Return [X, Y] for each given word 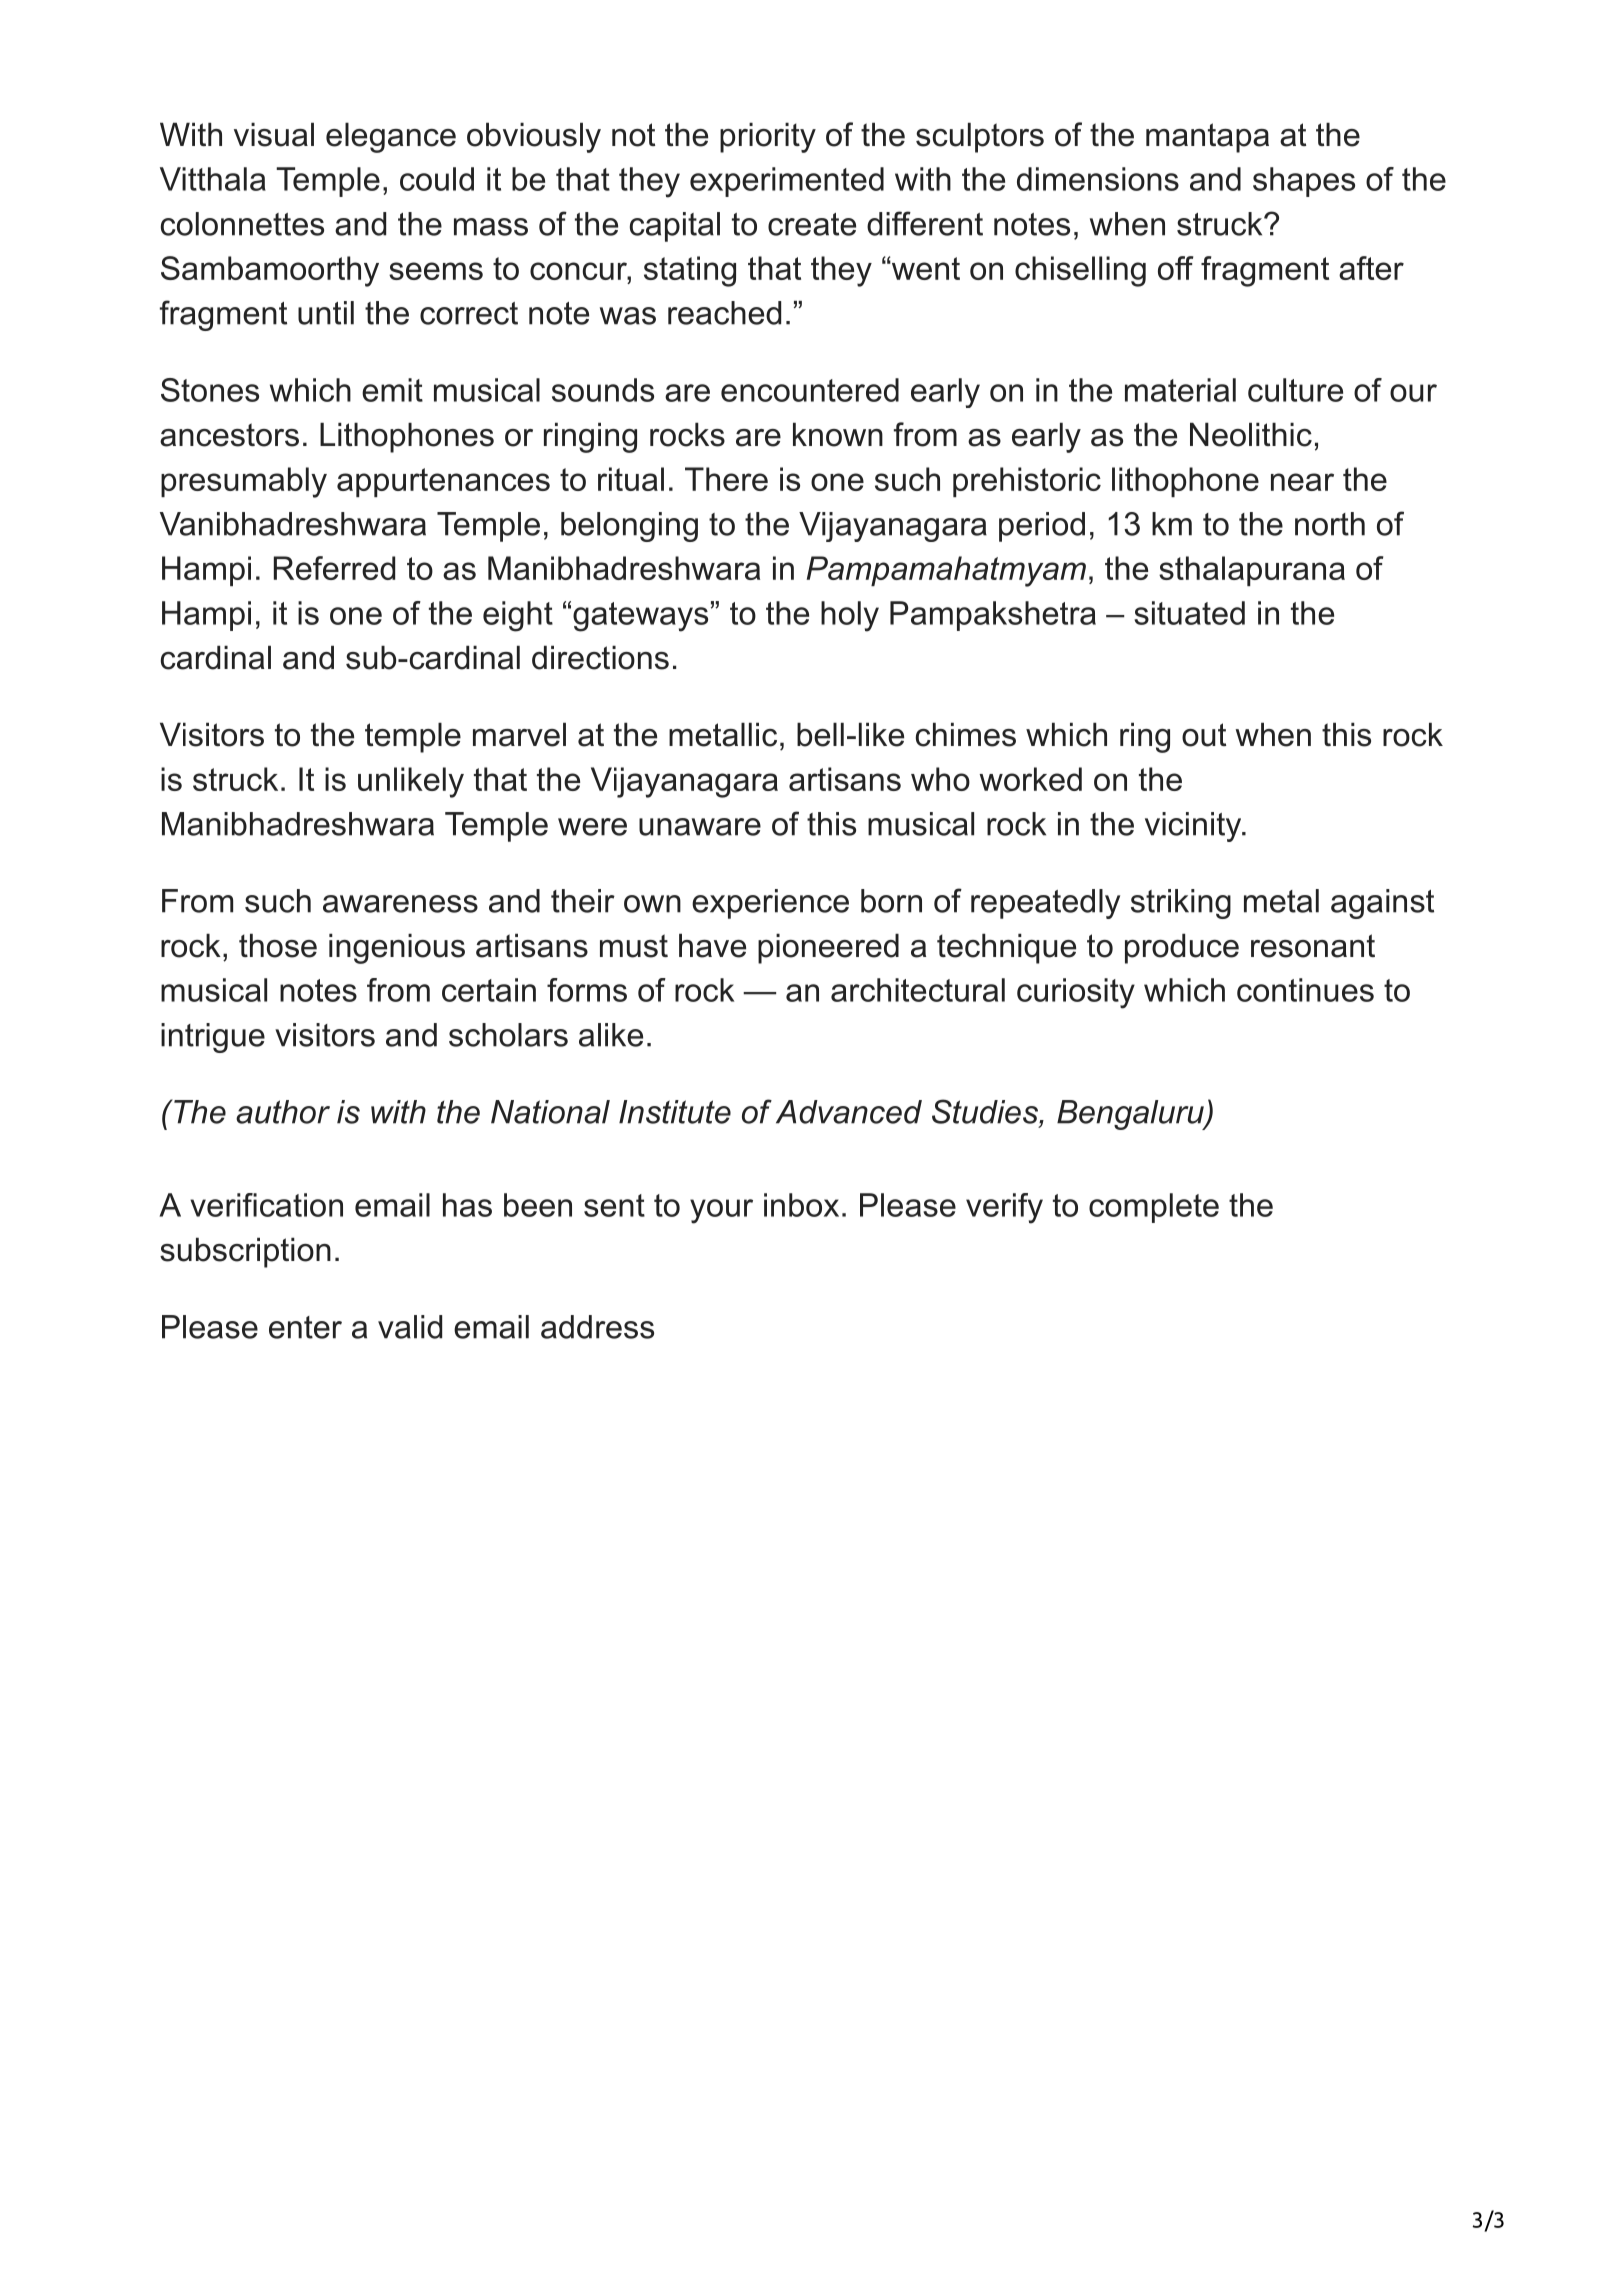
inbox [801, 1205]
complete [1154, 1208]
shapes [1304, 182]
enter [305, 1327]
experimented [787, 182]
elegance [391, 137]
